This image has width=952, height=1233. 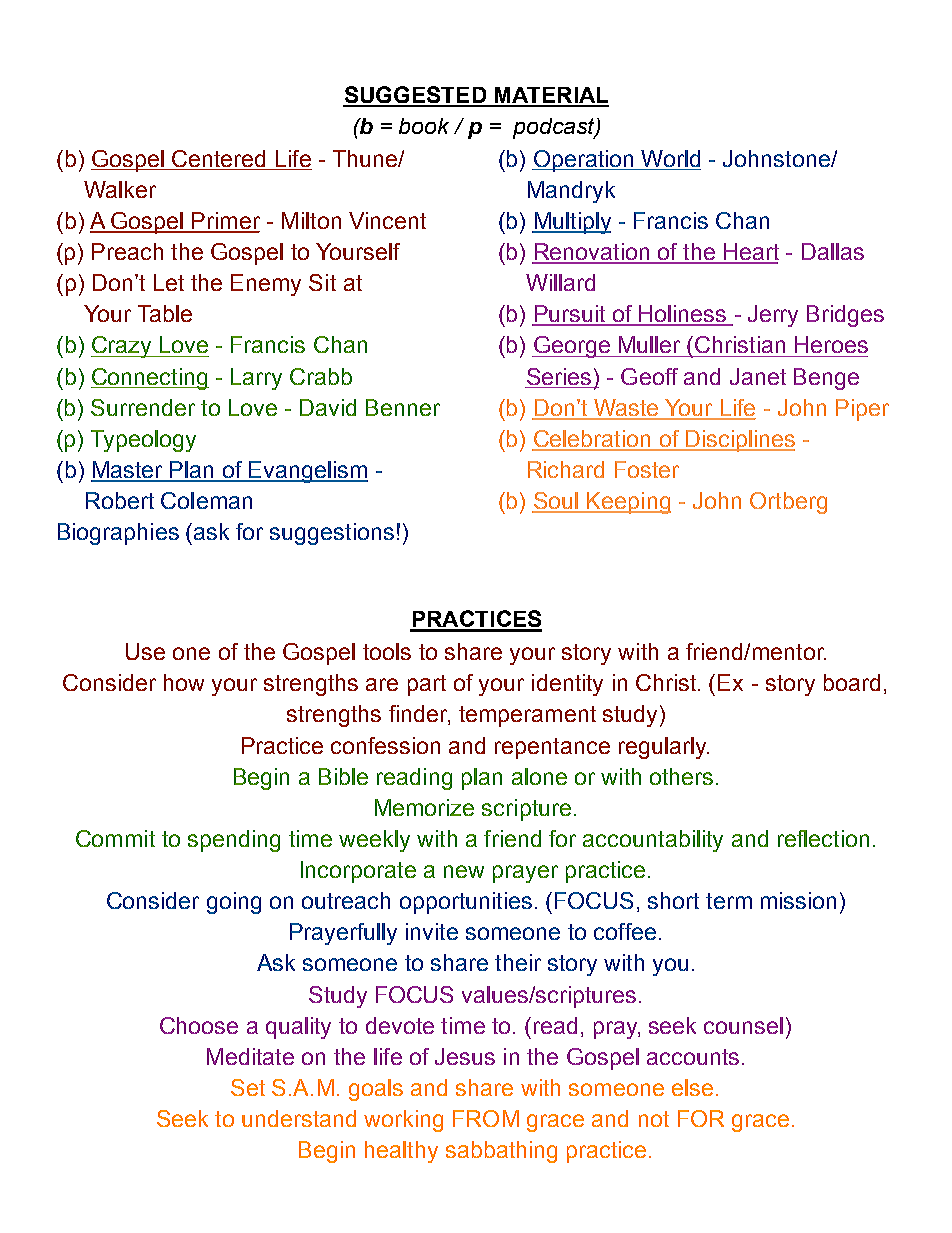 I want to click on how, so click(x=184, y=682).
